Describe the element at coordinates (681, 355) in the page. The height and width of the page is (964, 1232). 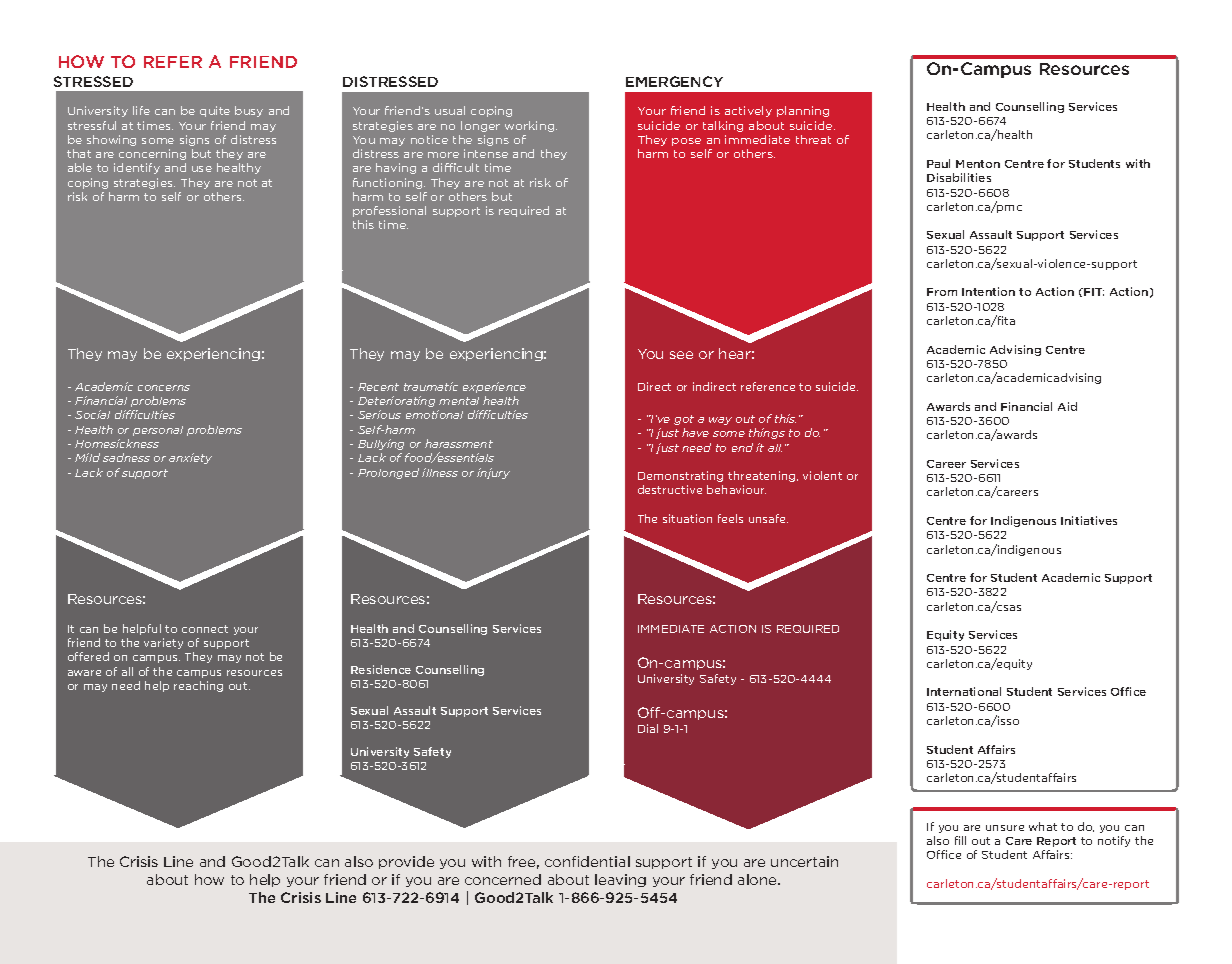
I see `see` at that location.
